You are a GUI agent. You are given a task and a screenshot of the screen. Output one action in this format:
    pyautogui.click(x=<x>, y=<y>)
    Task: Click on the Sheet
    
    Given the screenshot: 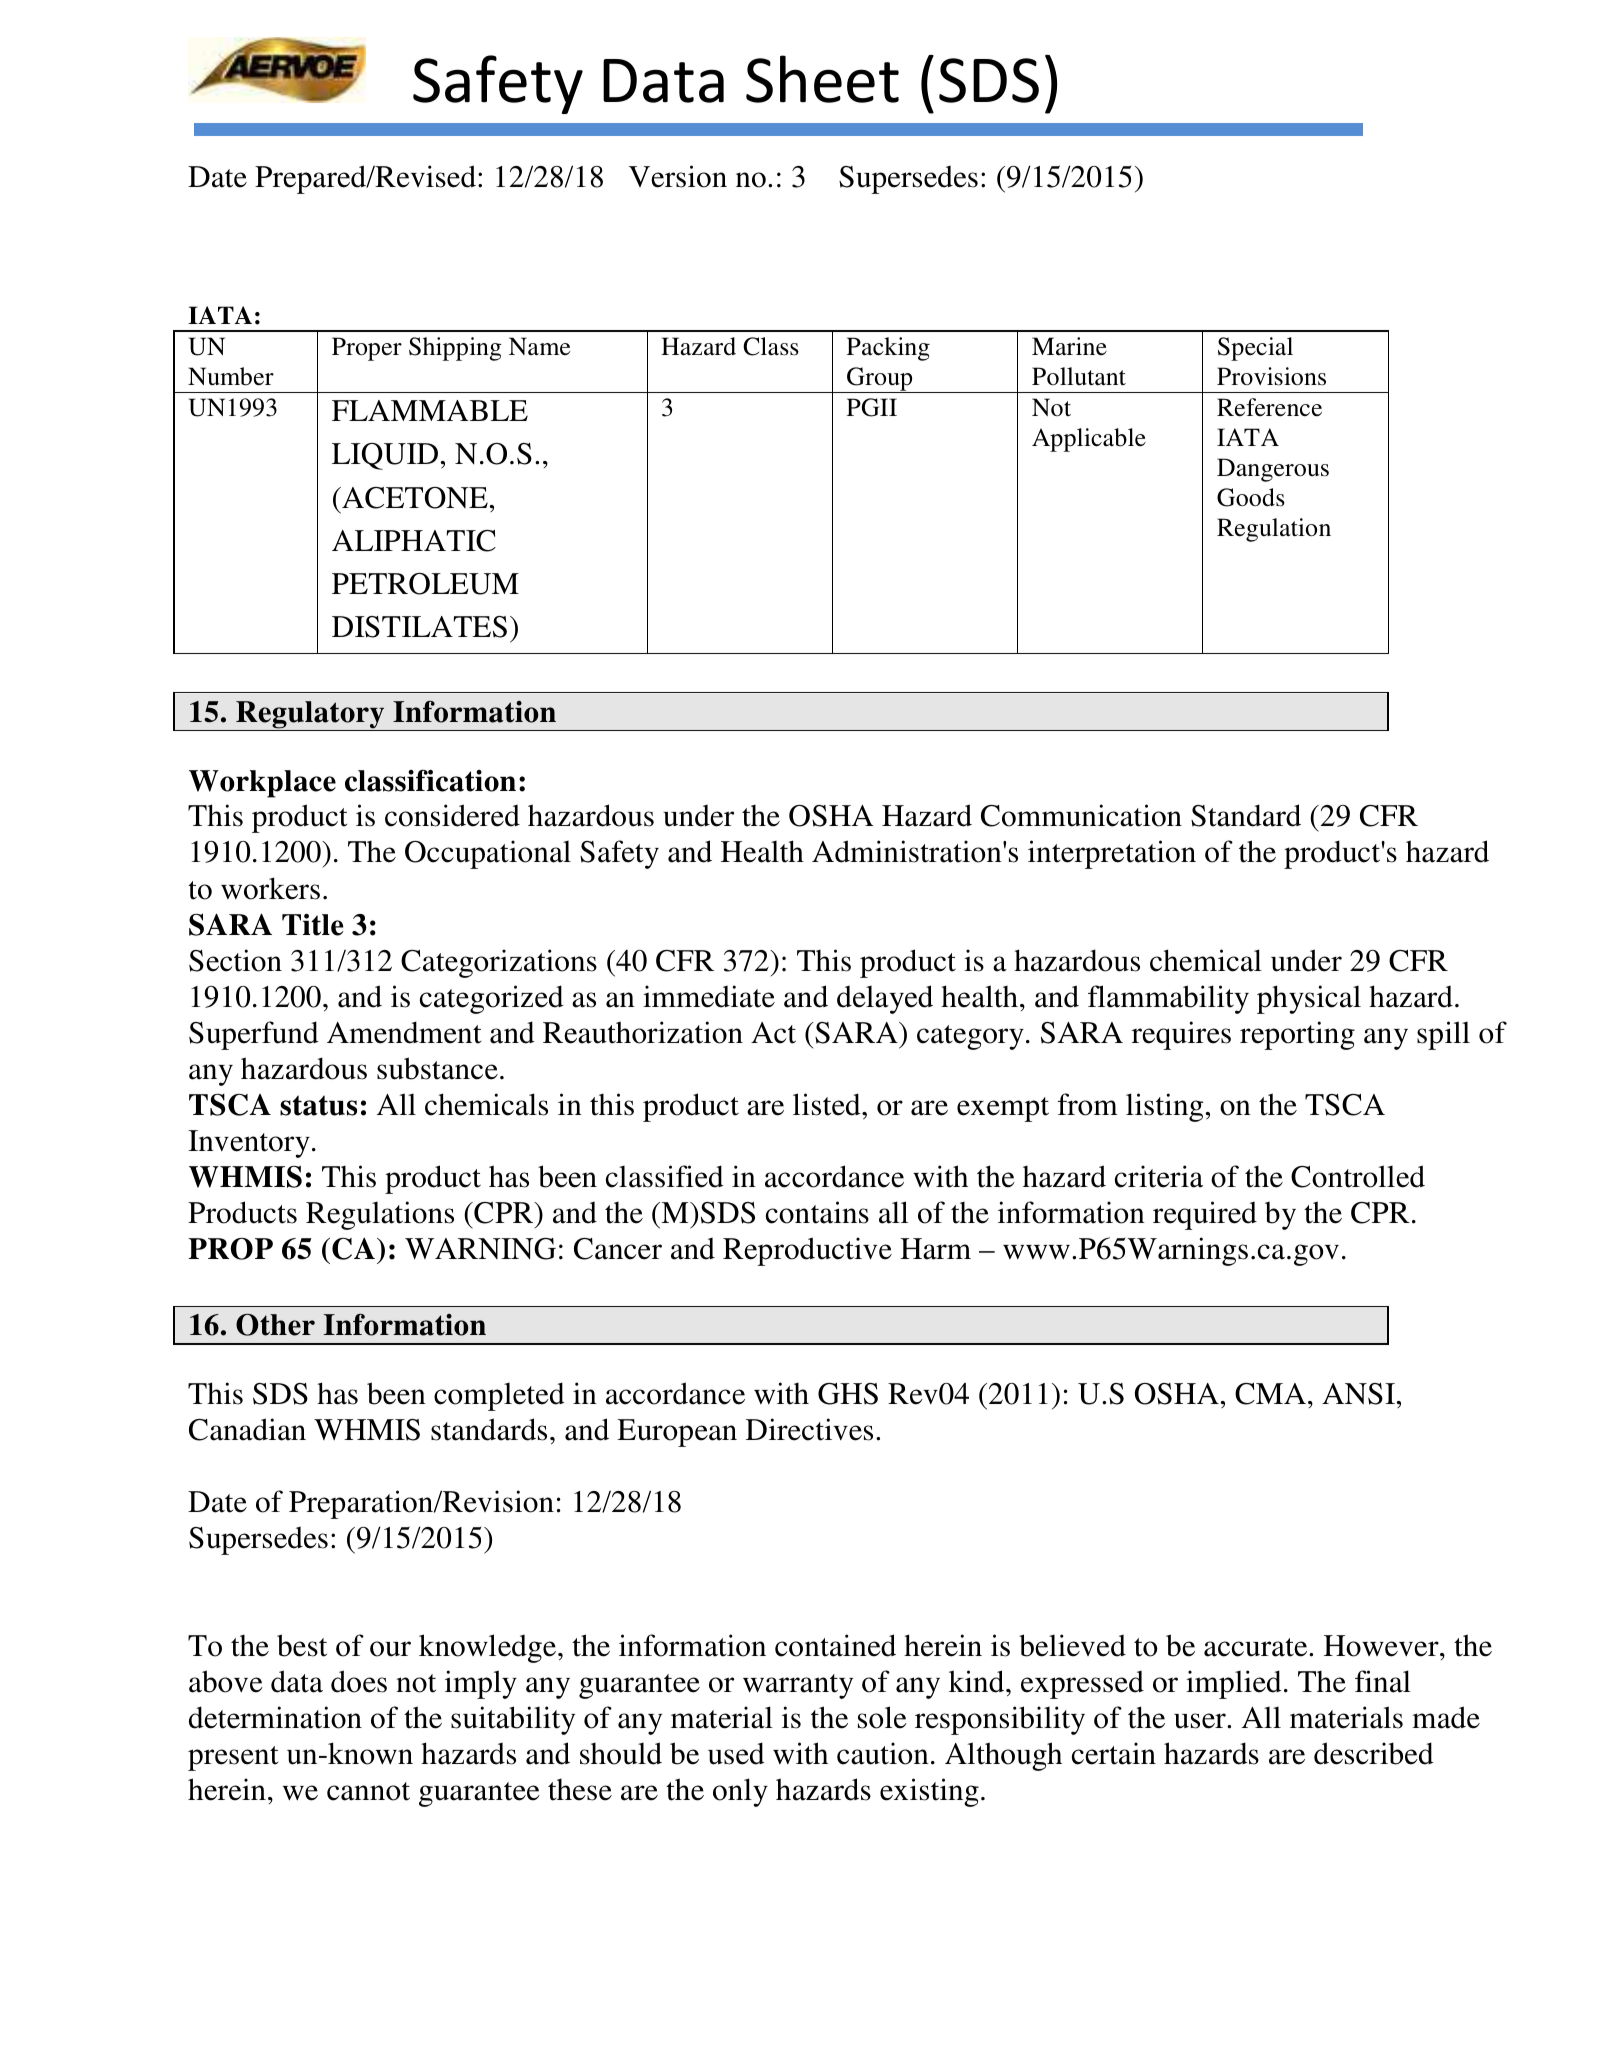 What is the action you would take?
    pyautogui.click(x=822, y=79)
